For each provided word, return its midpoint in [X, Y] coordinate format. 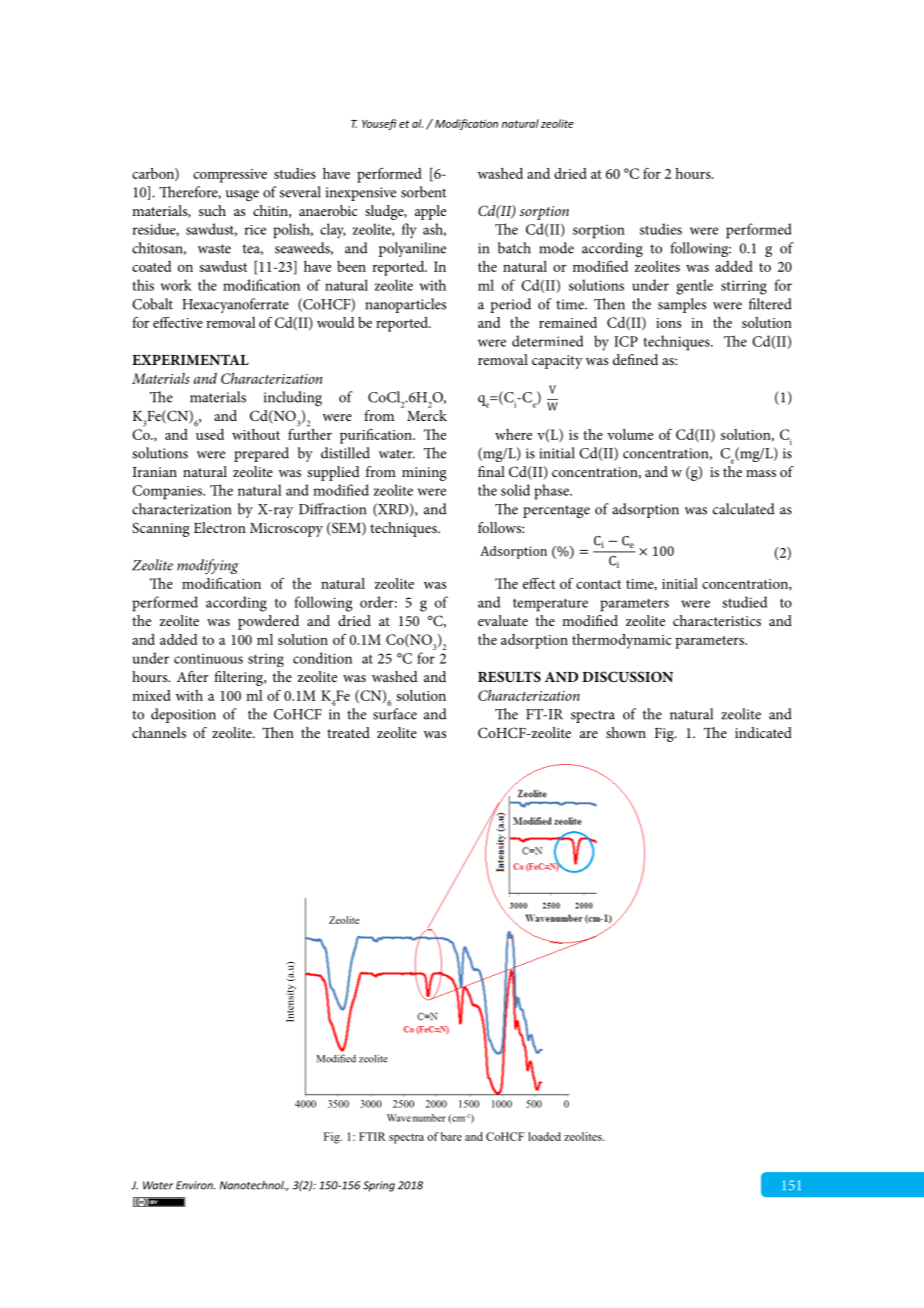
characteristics [717, 620]
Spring [379, 1186]
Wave [399, 1118]
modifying [208, 566]
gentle [694, 287]
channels [159, 732]
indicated [763, 732]
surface [395, 714]
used [210, 433]
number [429, 1118]
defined [635, 359]
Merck [427, 414]
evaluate [503, 620]
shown [626, 732]
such [212, 210]
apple [430, 212]
